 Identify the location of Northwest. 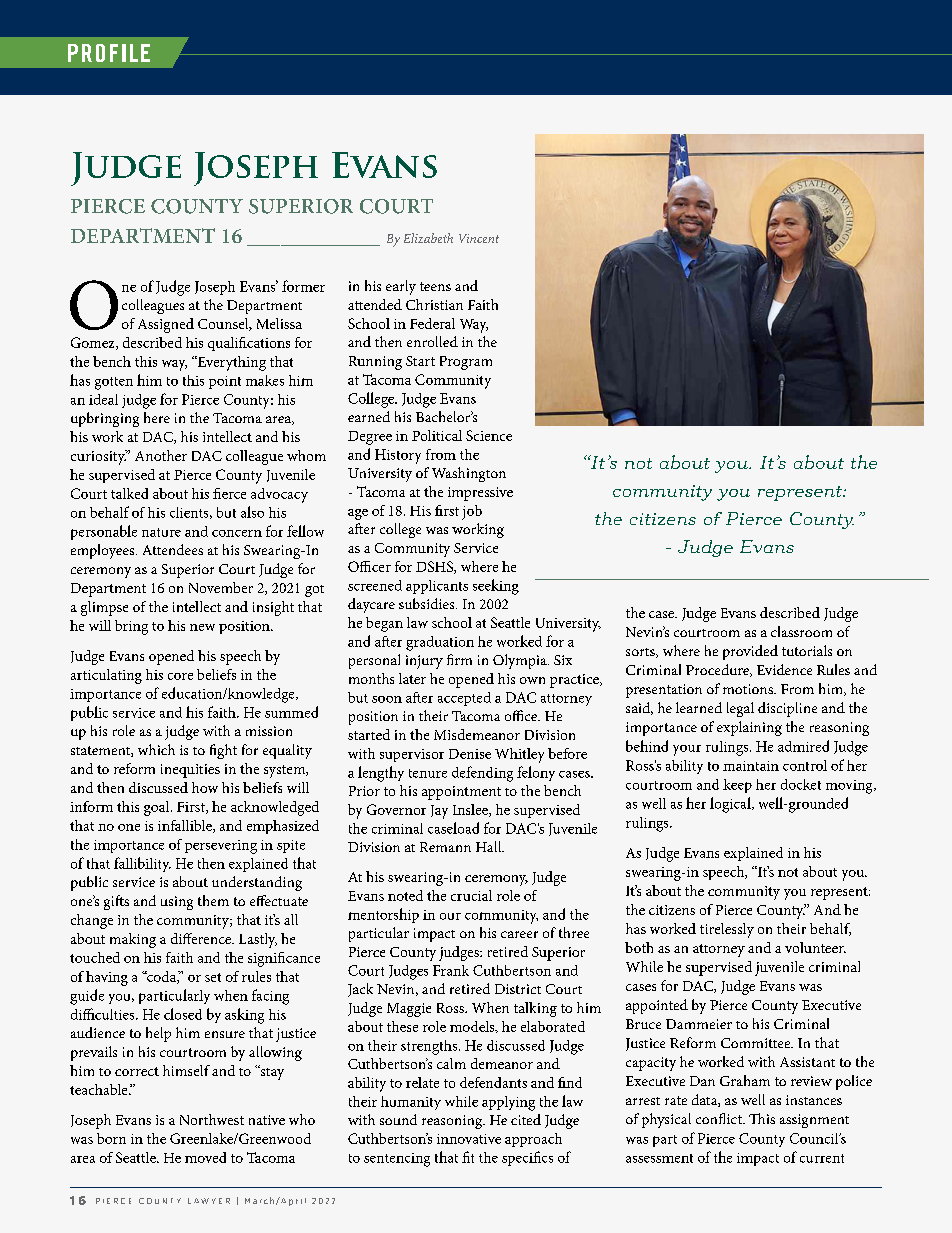
(212, 1119).
